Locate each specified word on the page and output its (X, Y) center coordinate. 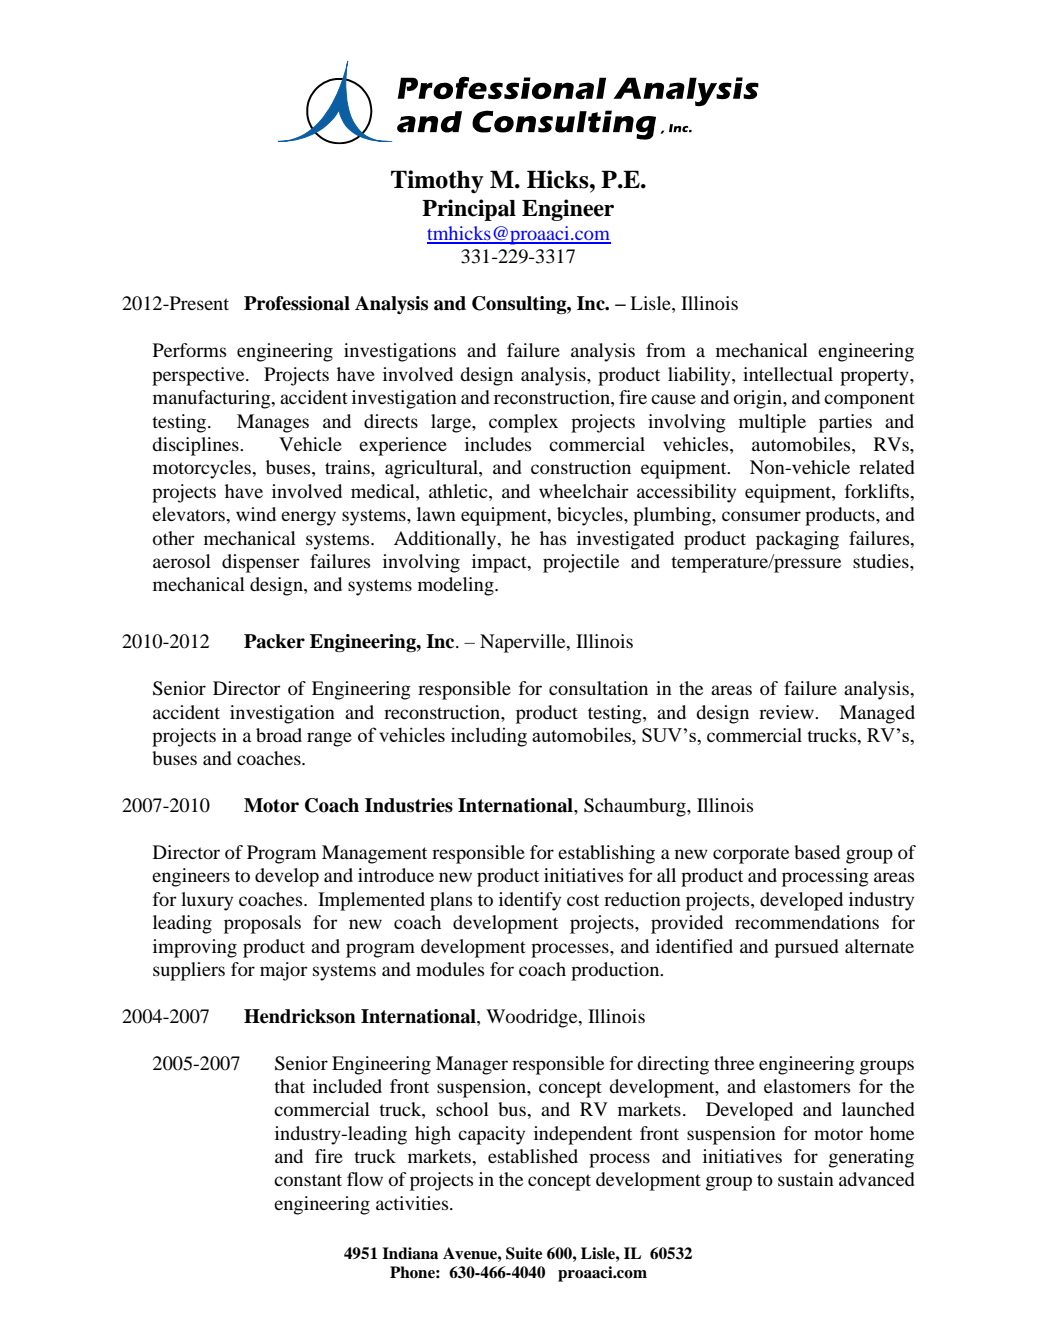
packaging (797, 540)
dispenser (261, 563)
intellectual (788, 374)
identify (530, 901)
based (817, 852)
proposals (262, 924)
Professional (297, 303)
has (553, 538)
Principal (469, 210)
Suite (524, 1253)
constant (308, 1180)
